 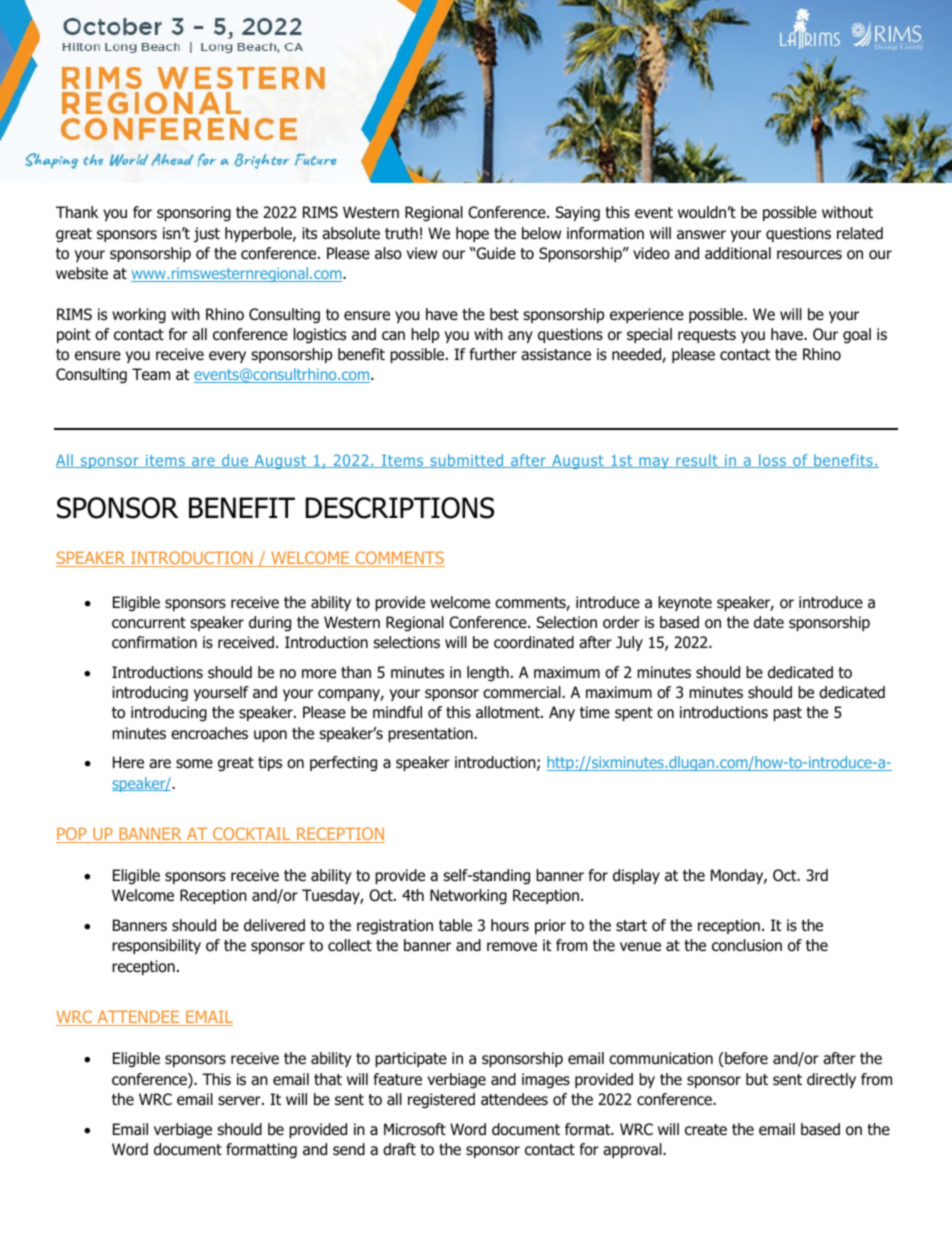 What do you see at coordinates (235, 461) in the screenshot?
I see `due` at bounding box center [235, 461].
